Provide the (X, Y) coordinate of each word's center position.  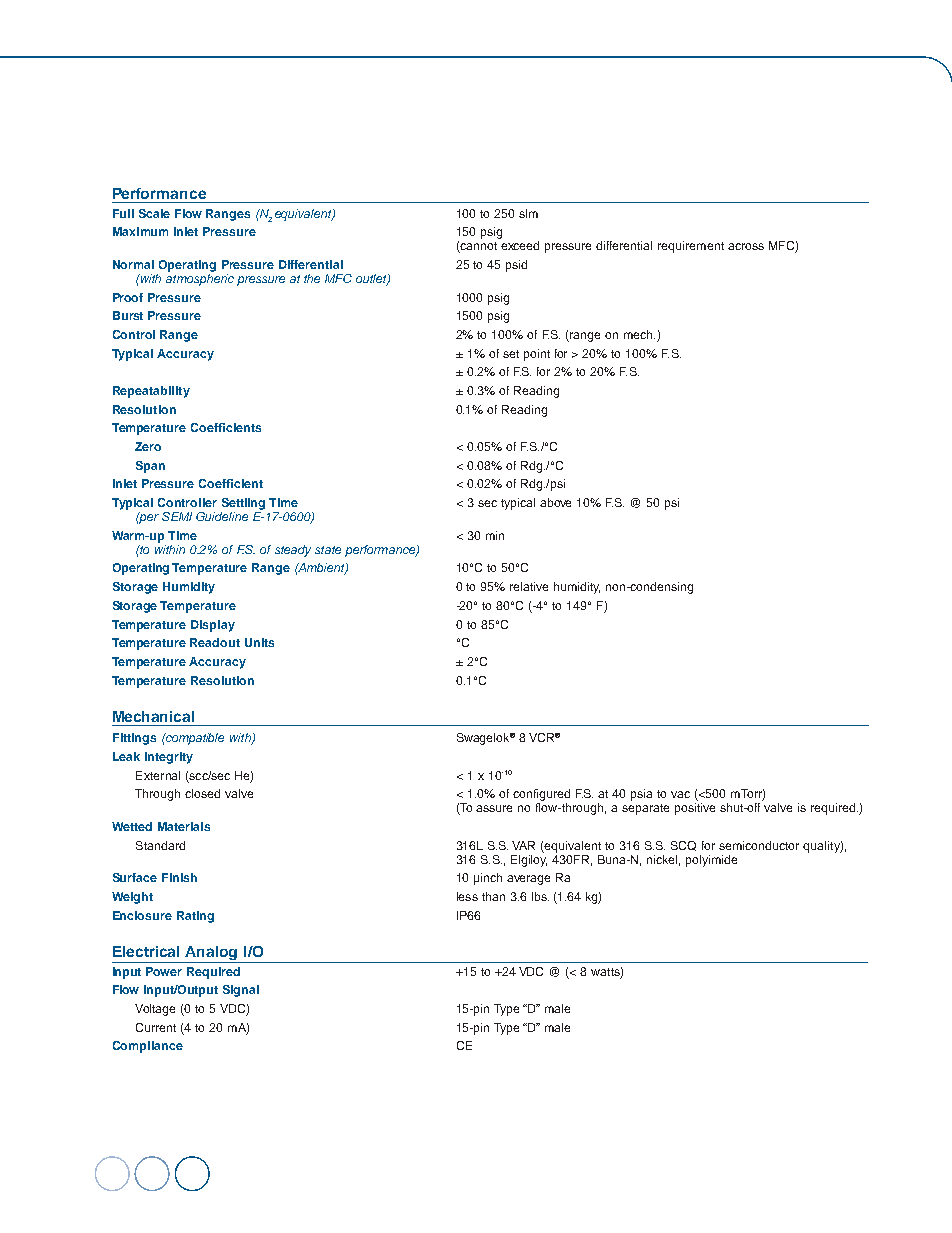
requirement (691, 247)
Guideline (222, 516)
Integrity (169, 758)
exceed (520, 245)
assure (494, 808)
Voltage (155, 1010)
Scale (154, 213)
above (555, 502)
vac (680, 794)
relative (529, 586)
